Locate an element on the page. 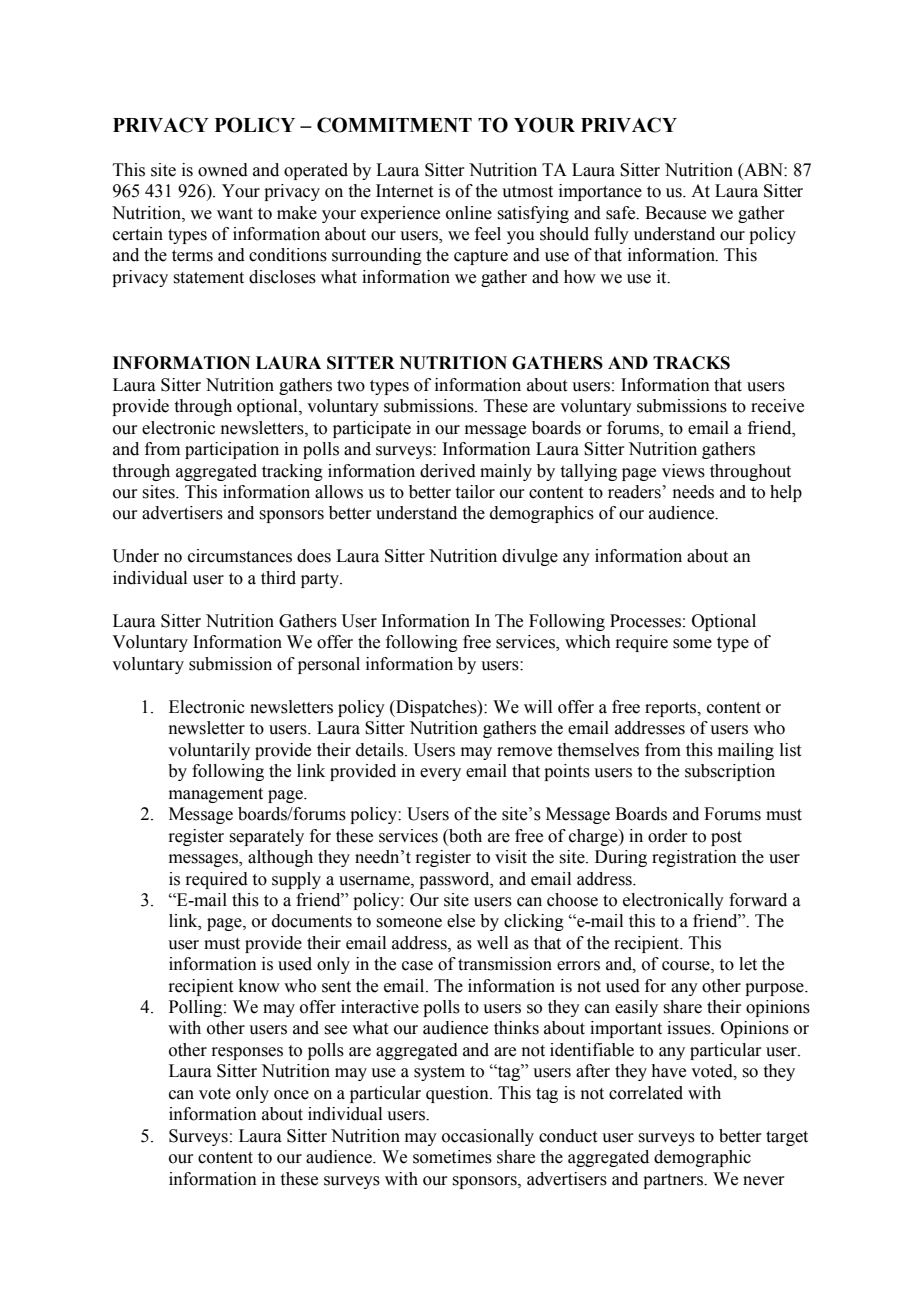  partners is located at coordinates (674, 1181).
